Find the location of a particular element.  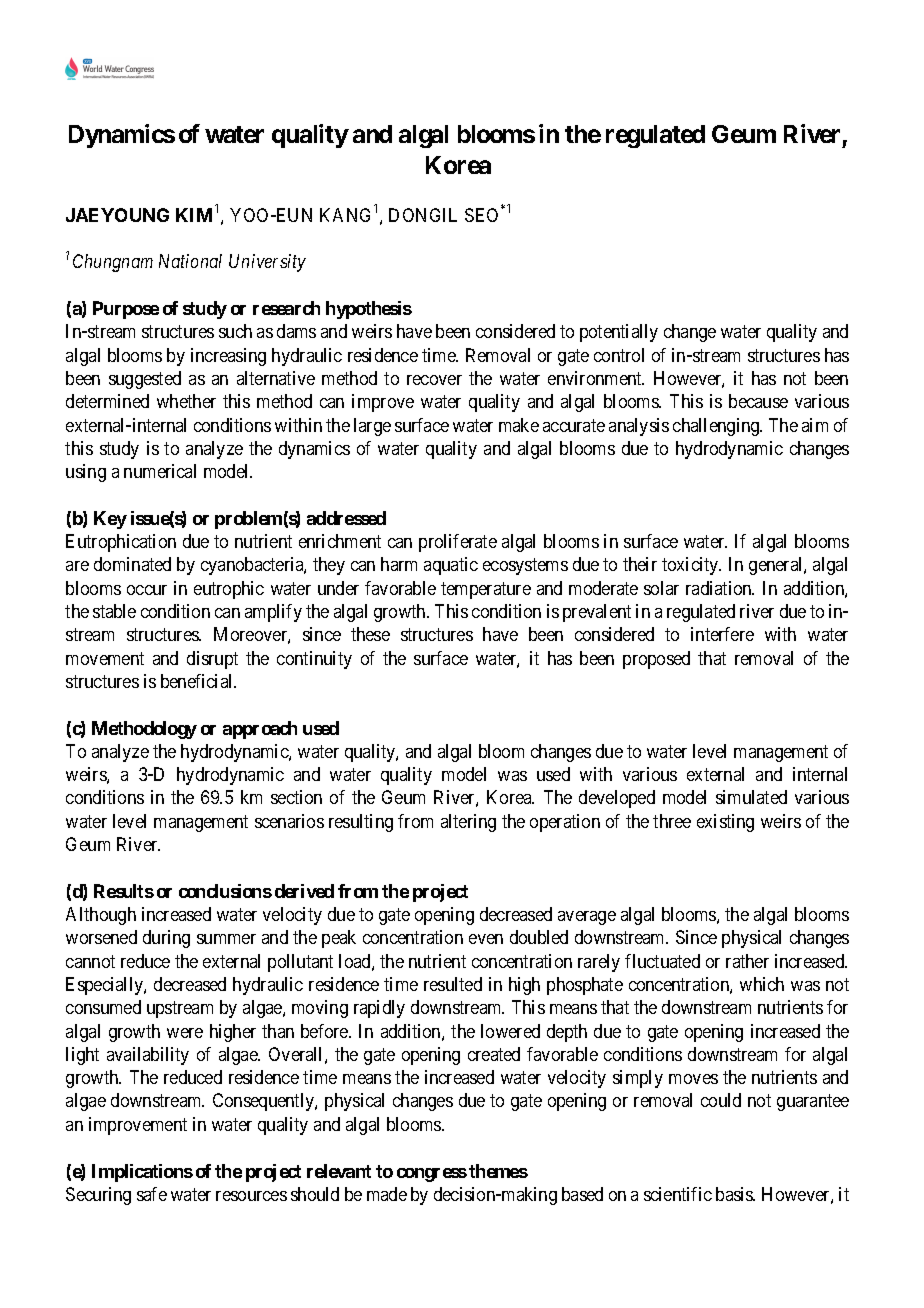

recover is located at coordinates (434, 380).
